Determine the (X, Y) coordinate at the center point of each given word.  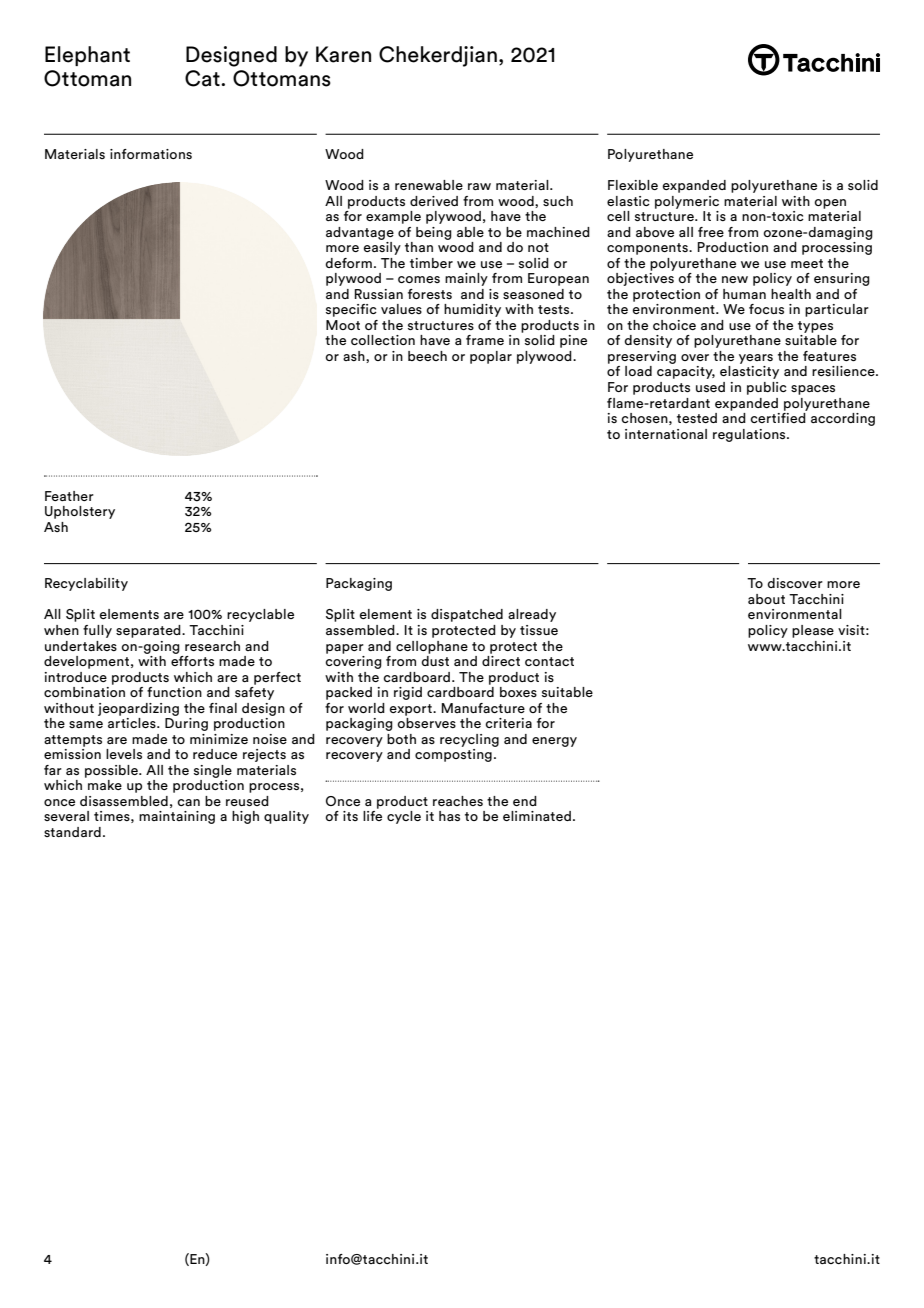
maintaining (177, 817)
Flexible (633, 185)
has (449, 816)
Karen (343, 54)
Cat (203, 78)
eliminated (537, 816)
